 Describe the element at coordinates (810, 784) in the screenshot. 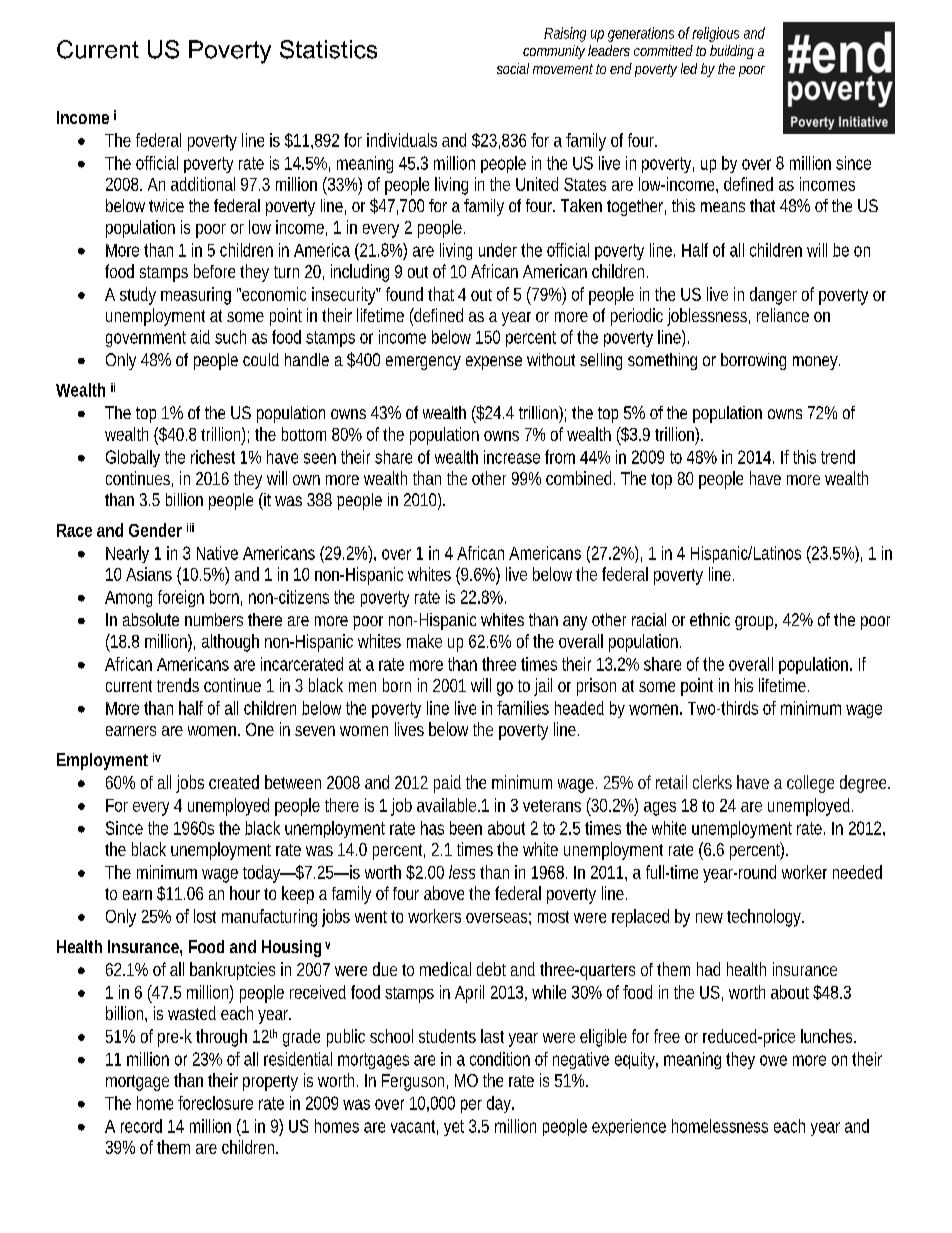

I see `college` at that location.
